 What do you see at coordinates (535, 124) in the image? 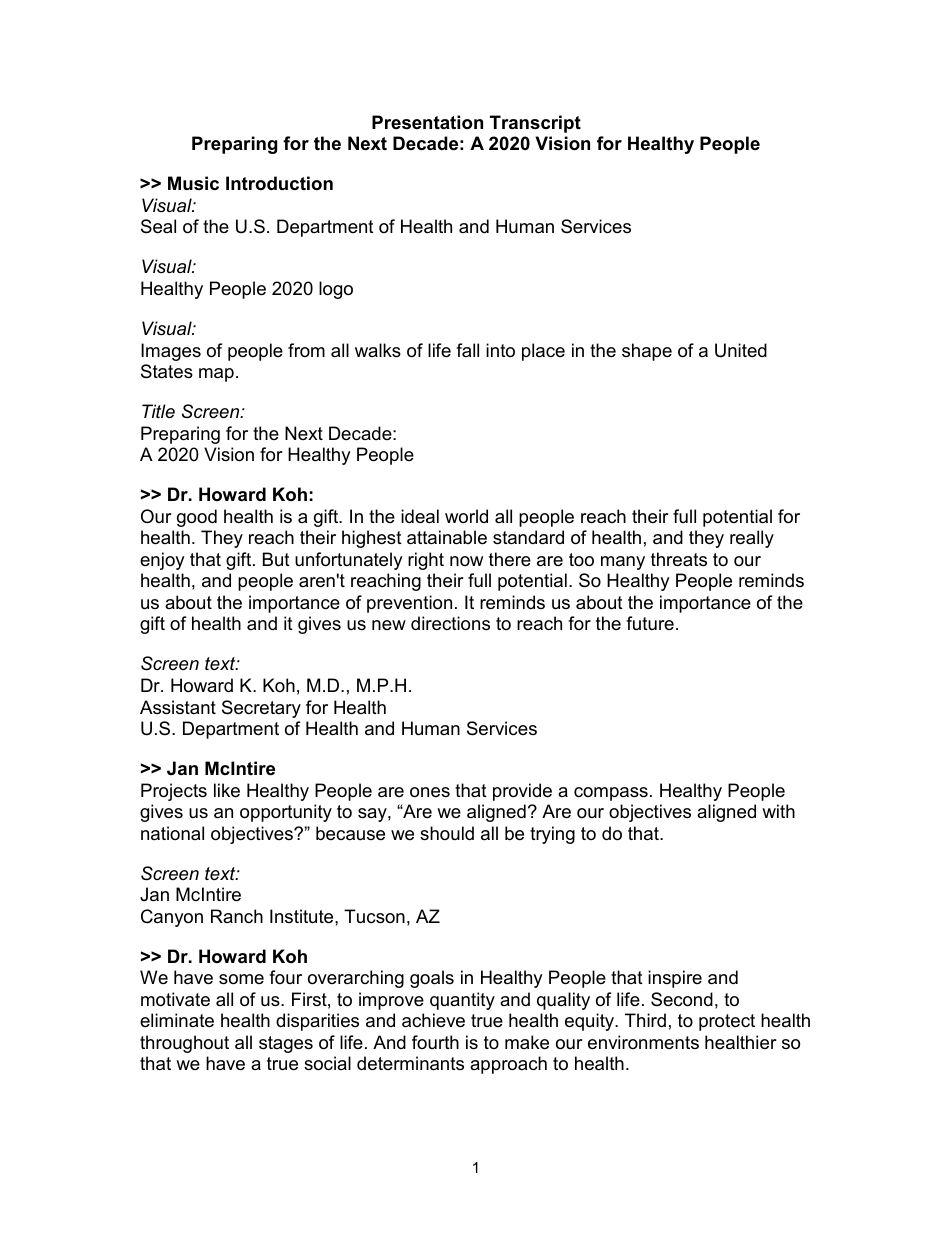
I see `Transcript` at bounding box center [535, 124].
